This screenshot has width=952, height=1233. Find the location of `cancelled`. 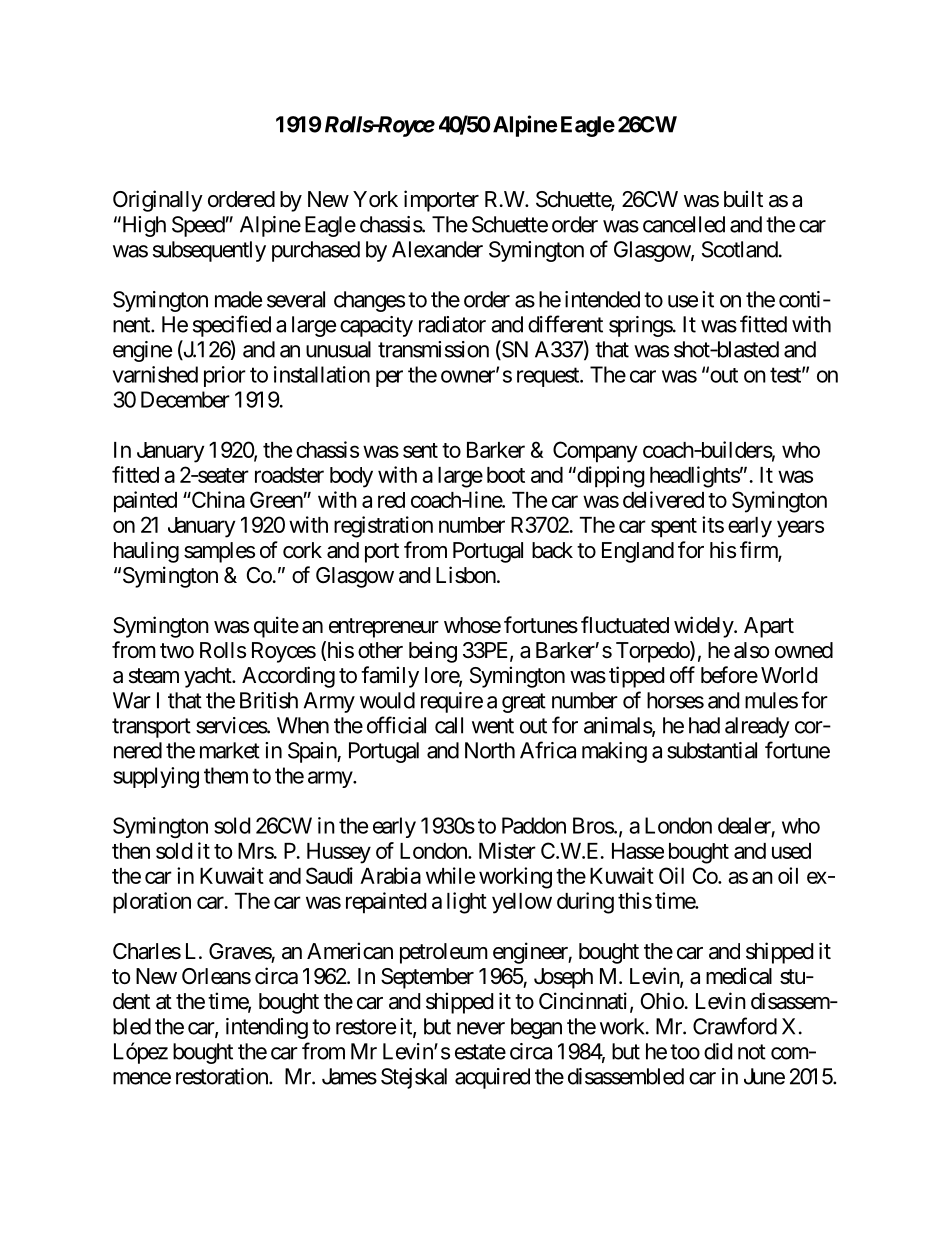

cancelled is located at coordinates (684, 224).
